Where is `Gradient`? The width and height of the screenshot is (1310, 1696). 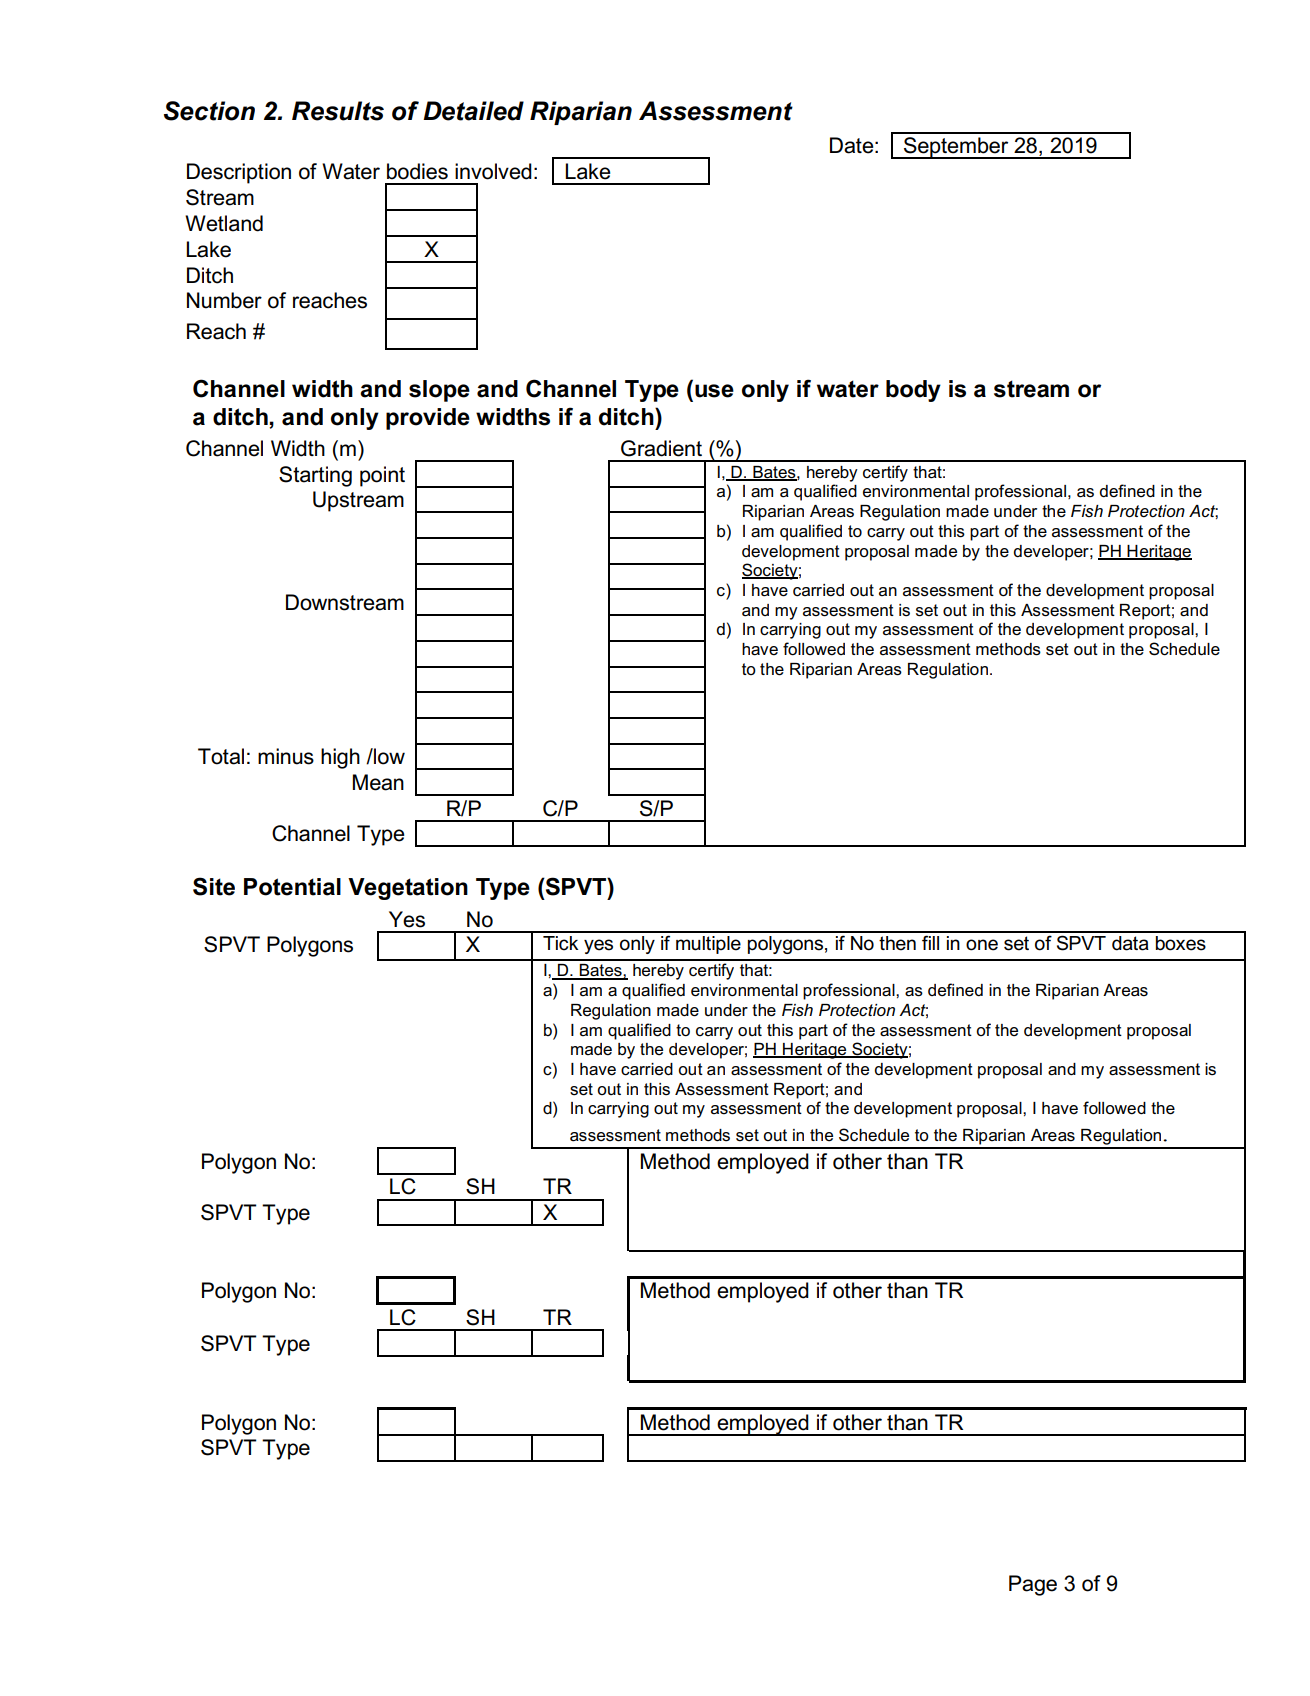 Gradient is located at coordinates (661, 448).
